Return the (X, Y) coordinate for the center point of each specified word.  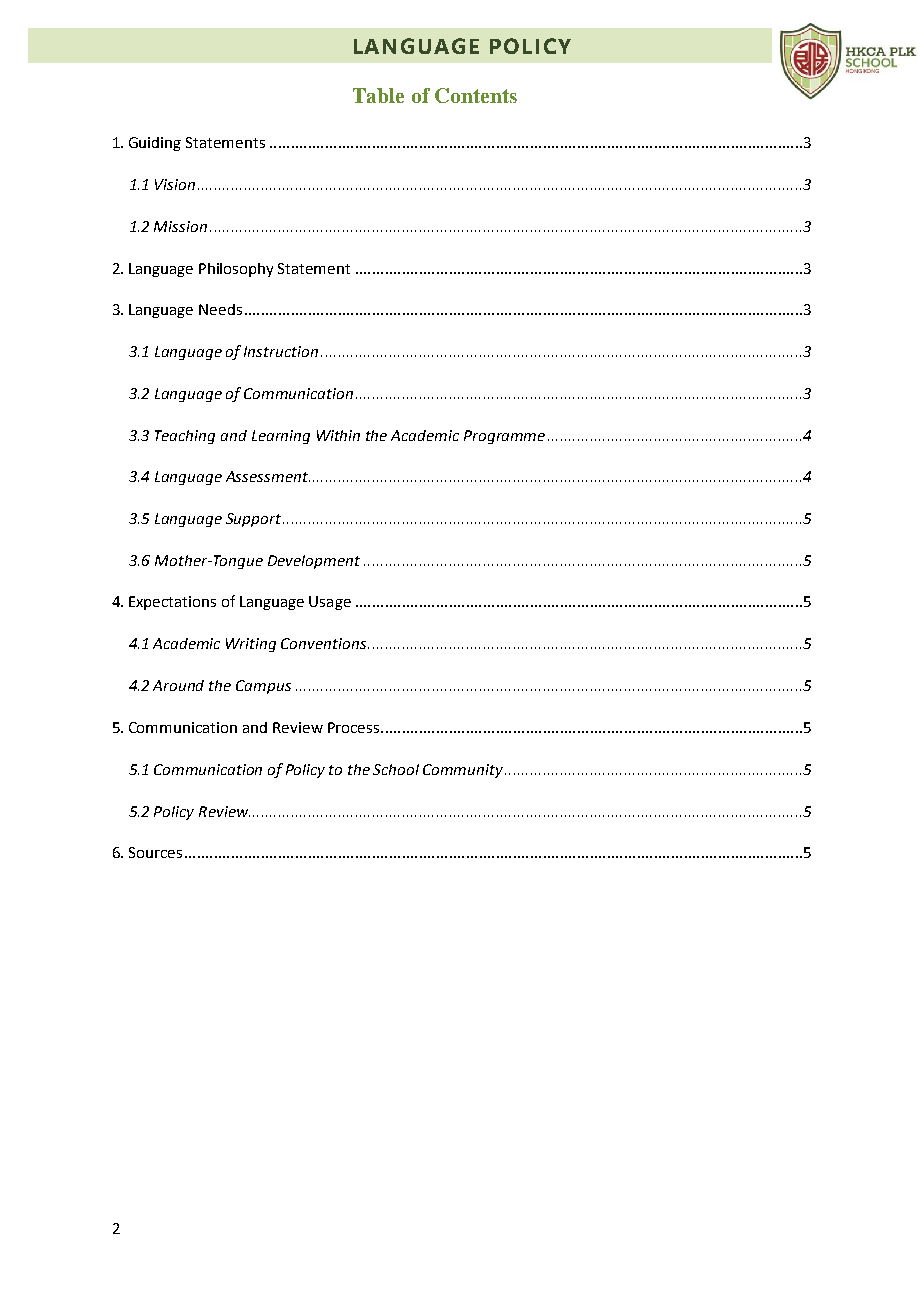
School (396, 769)
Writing (251, 645)
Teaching (185, 437)
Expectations (172, 603)
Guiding (155, 144)
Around (178, 685)
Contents (476, 95)
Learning (281, 437)
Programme (504, 437)
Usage (330, 603)
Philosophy (236, 270)
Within (338, 435)
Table (378, 95)
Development (314, 562)
